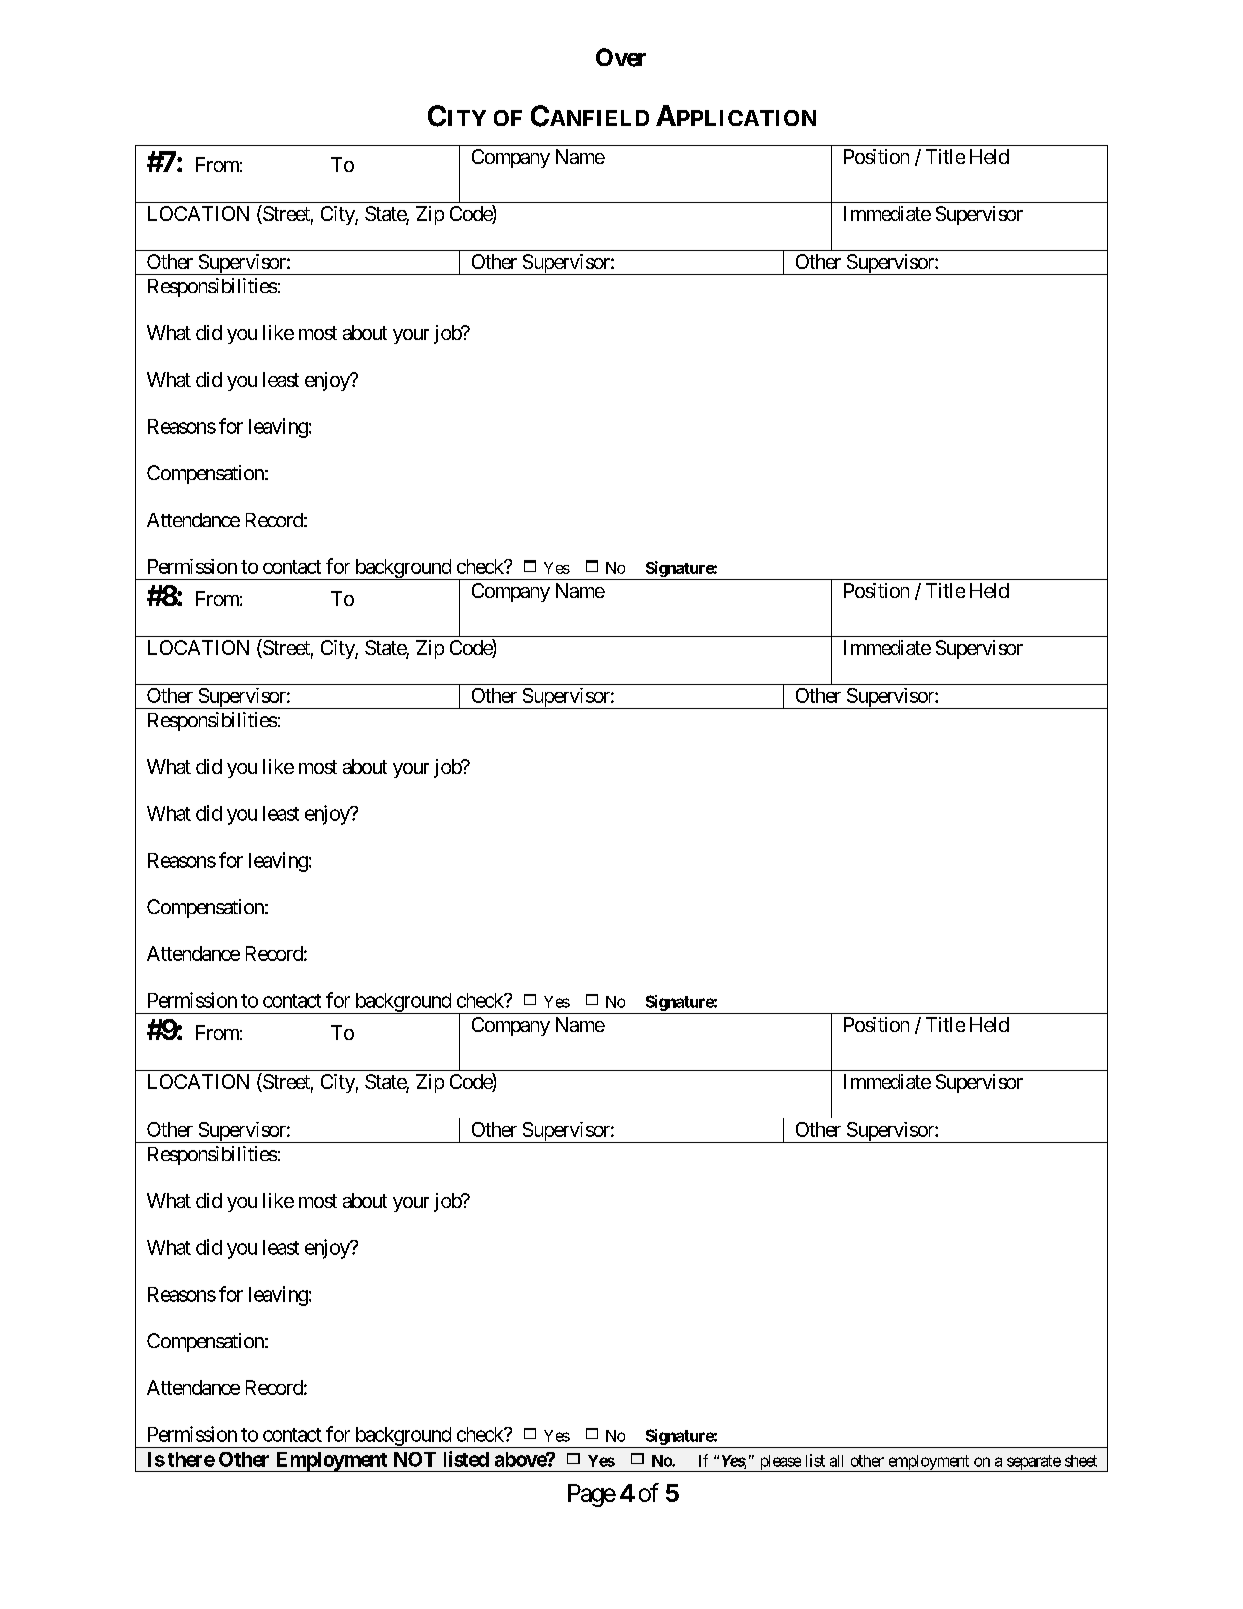  Describe the element at coordinates (1081, 1461) in the screenshot. I see `sheet` at that location.
